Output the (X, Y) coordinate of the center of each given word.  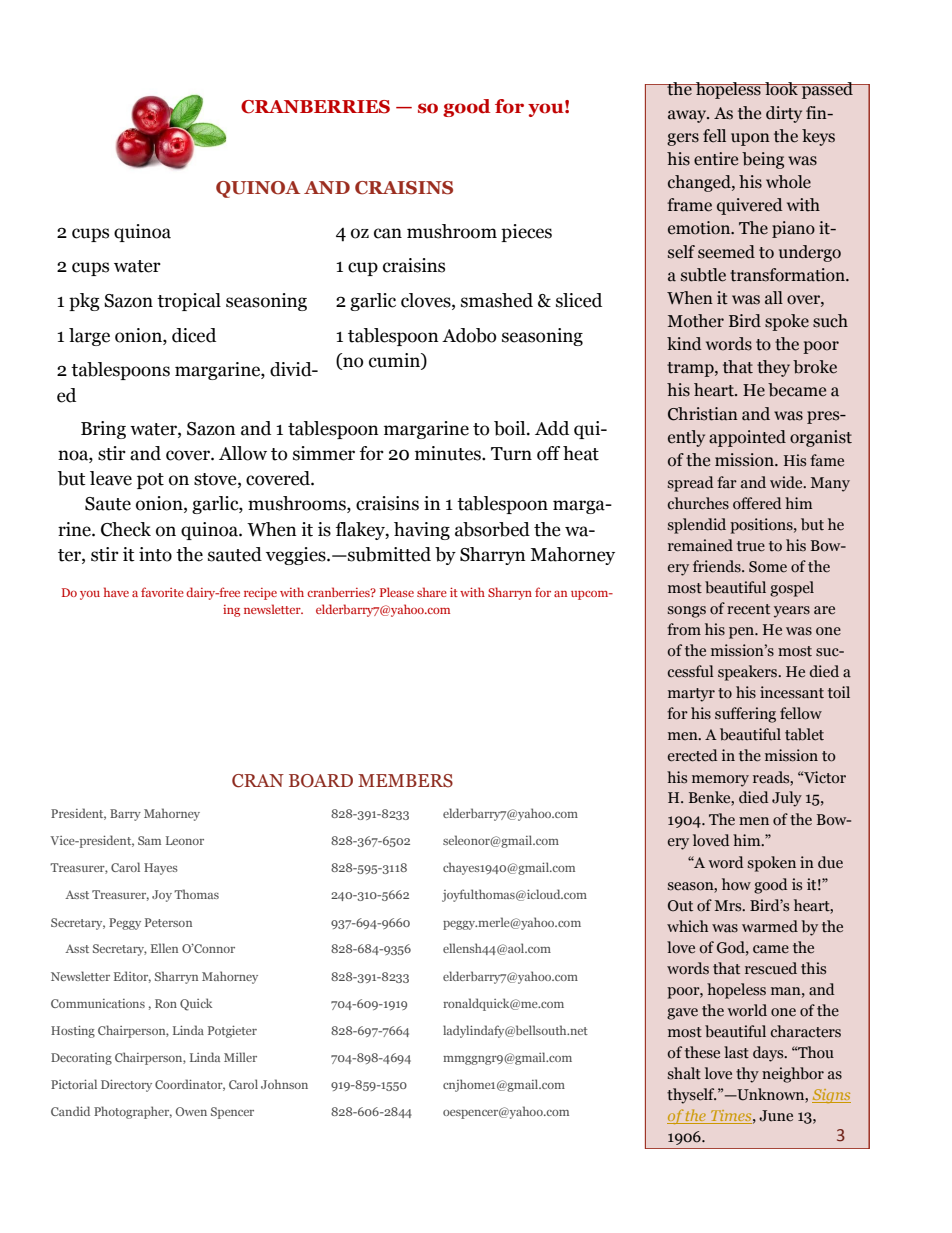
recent (748, 609)
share (432, 592)
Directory (126, 1085)
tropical (189, 302)
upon (750, 139)
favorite (162, 592)
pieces (526, 233)
